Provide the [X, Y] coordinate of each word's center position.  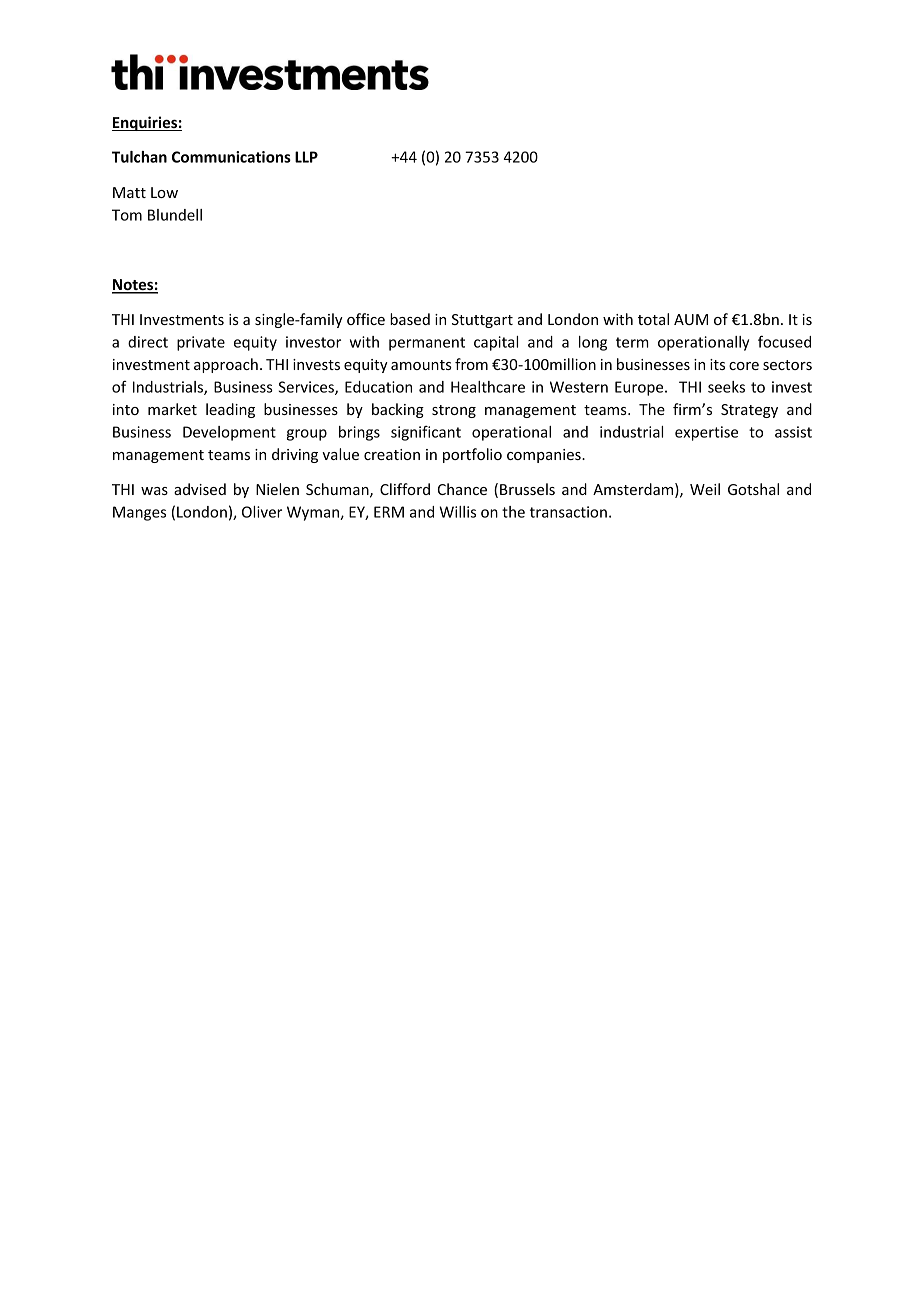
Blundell [175, 215]
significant [426, 433]
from [471, 364]
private [201, 343]
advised [200, 489]
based [410, 319]
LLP [306, 157]
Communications [231, 157]
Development [229, 433]
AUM [691, 319]
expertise [706, 433]
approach [226, 365]
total [653, 319]
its [717, 364]
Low [164, 192]
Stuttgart [482, 321]
